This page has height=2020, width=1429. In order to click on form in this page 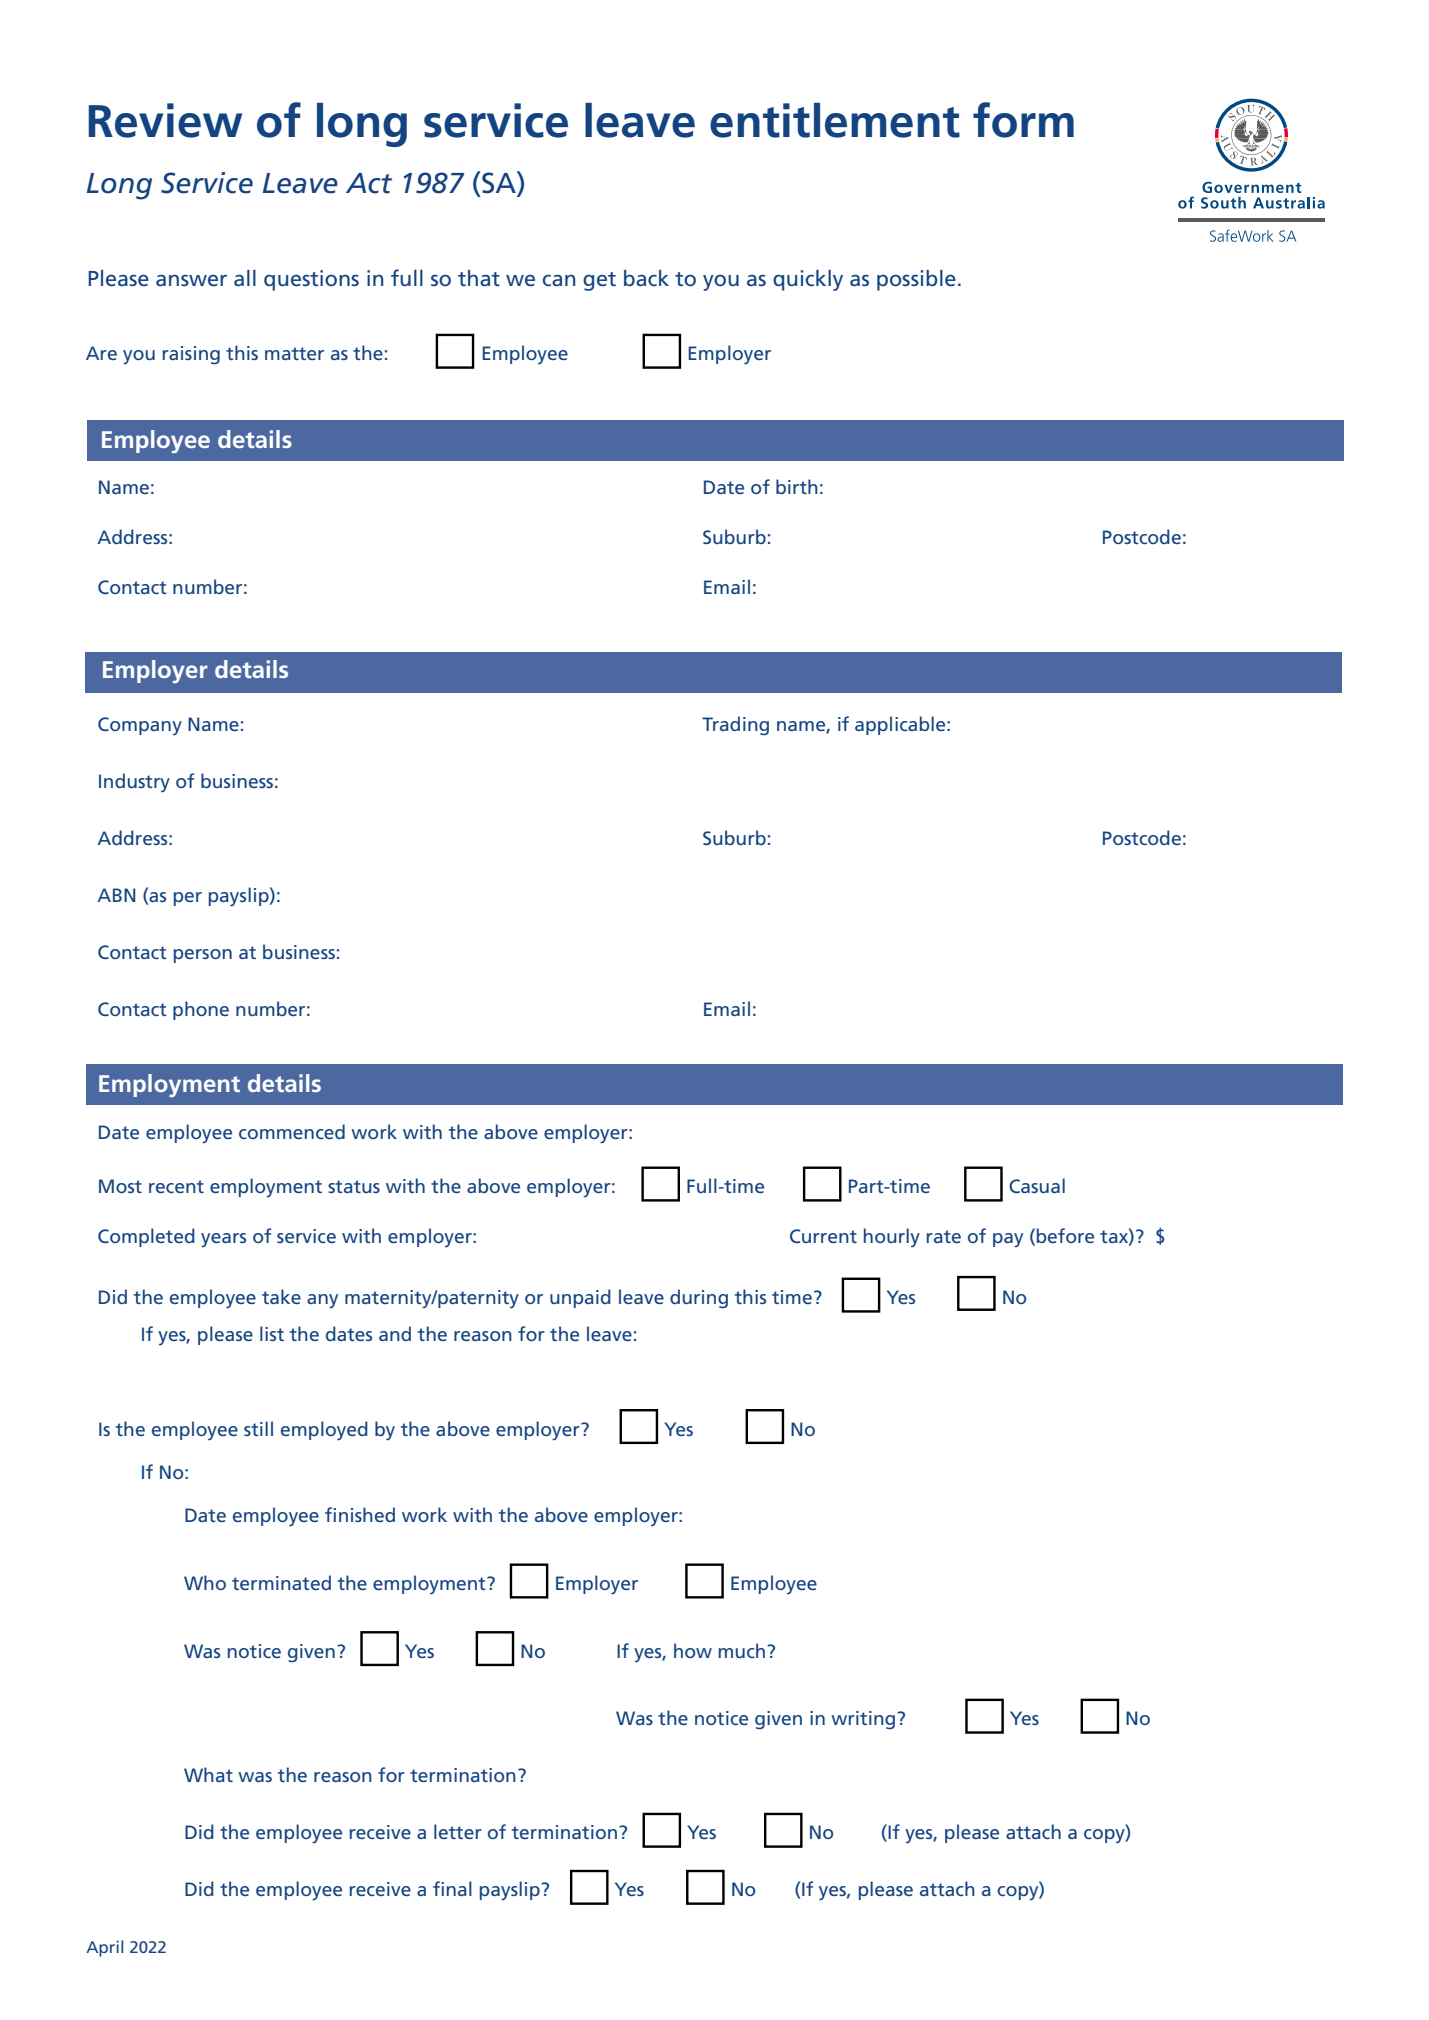, I will do `click(1023, 120)`.
